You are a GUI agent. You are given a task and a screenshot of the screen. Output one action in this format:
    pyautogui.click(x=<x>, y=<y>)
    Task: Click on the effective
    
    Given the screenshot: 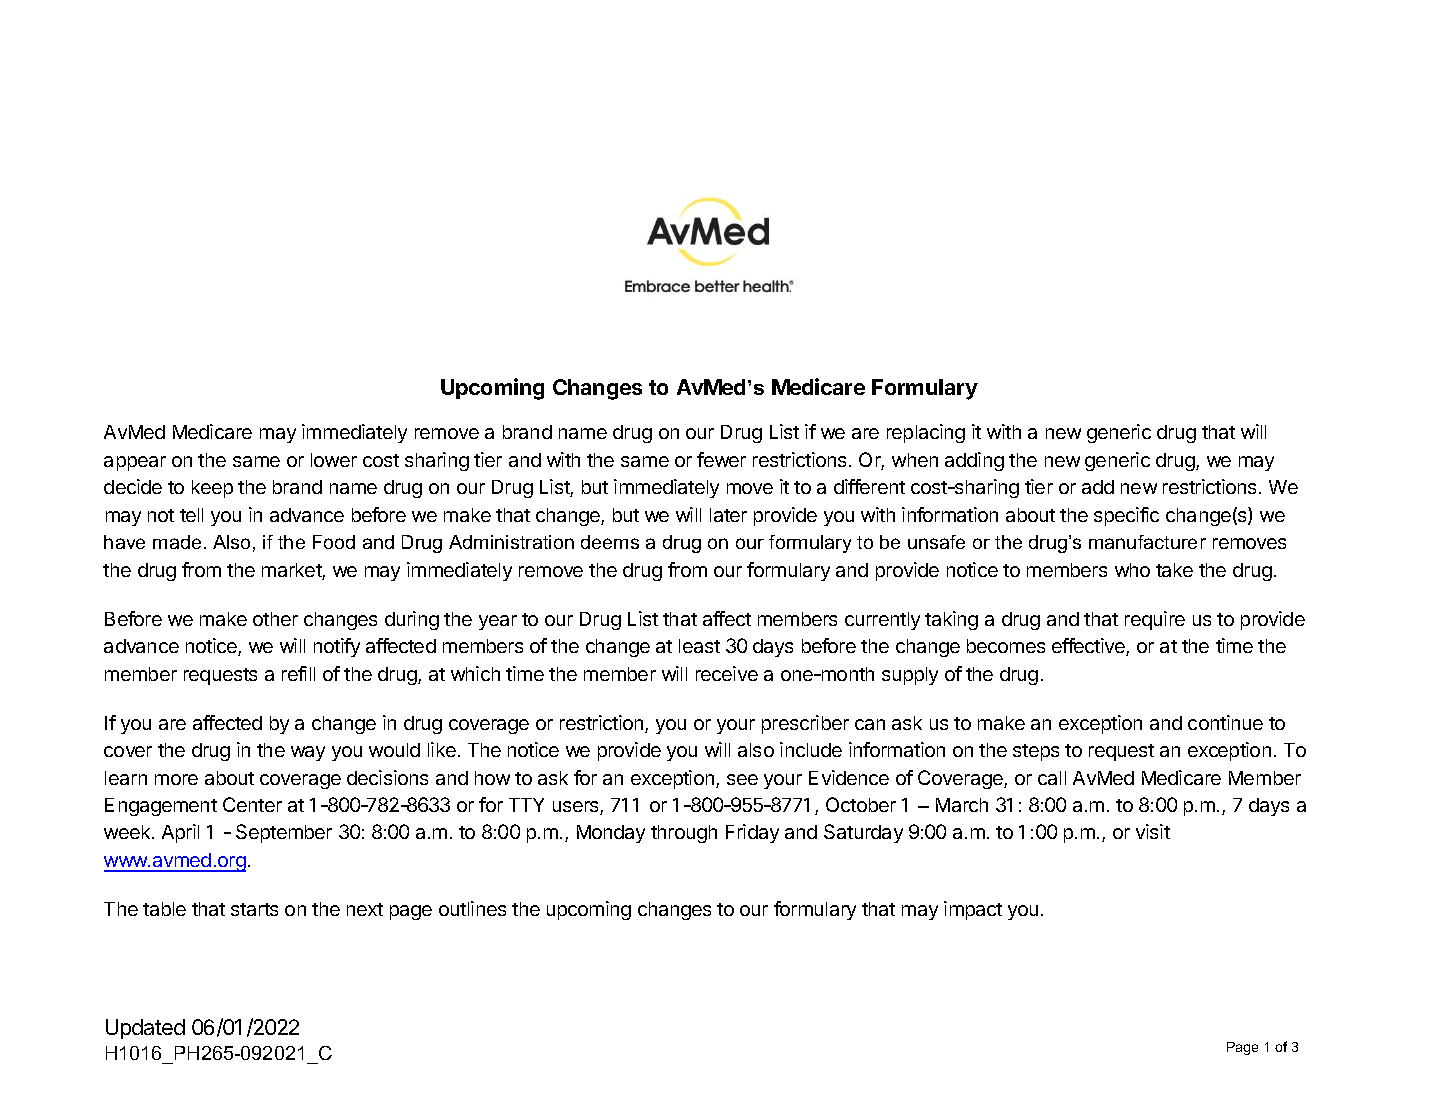 What is the action you would take?
    pyautogui.click(x=1089, y=647)
